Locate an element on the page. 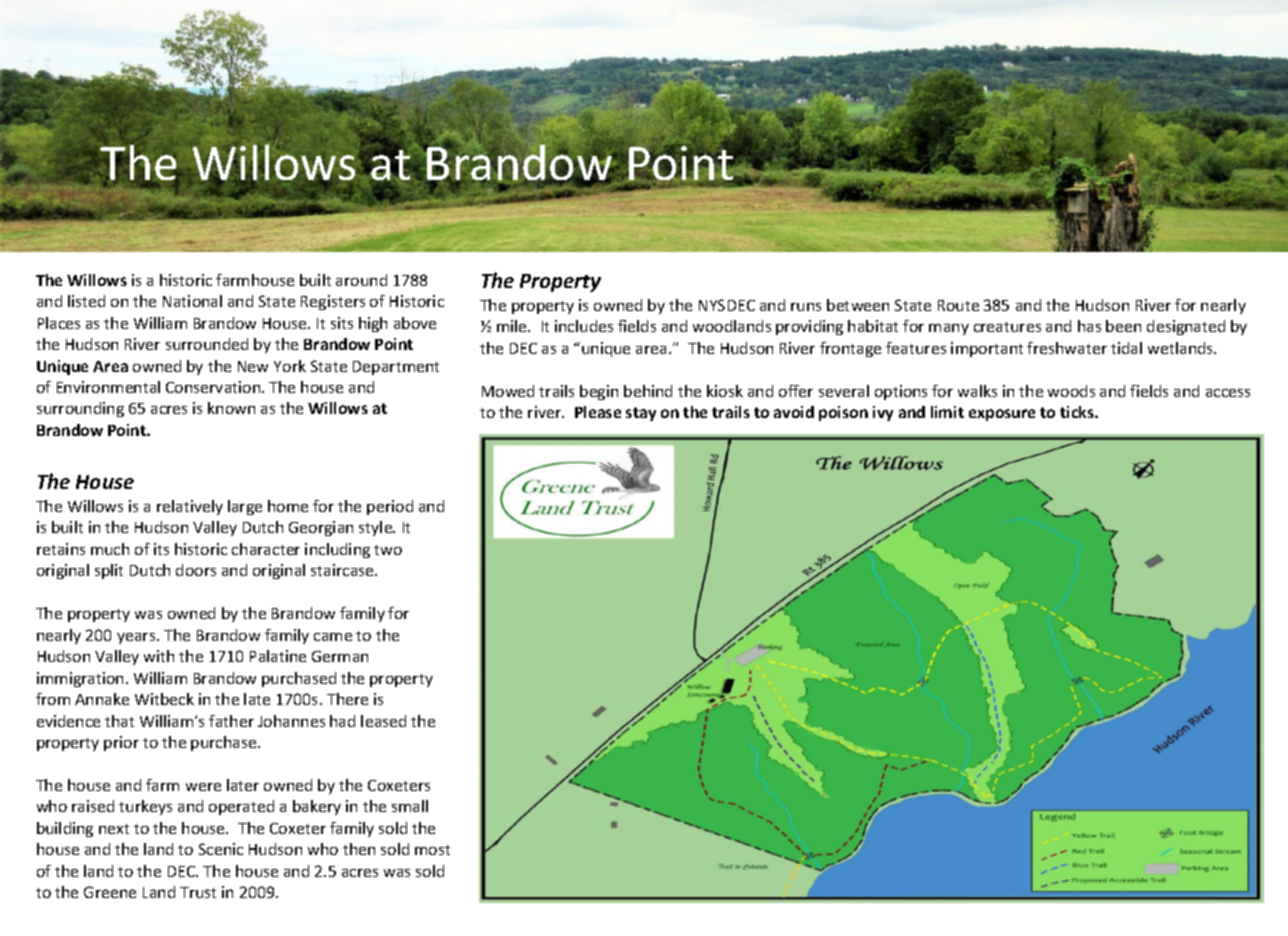 The height and width of the image is (936, 1288). National is located at coordinates (192, 301).
